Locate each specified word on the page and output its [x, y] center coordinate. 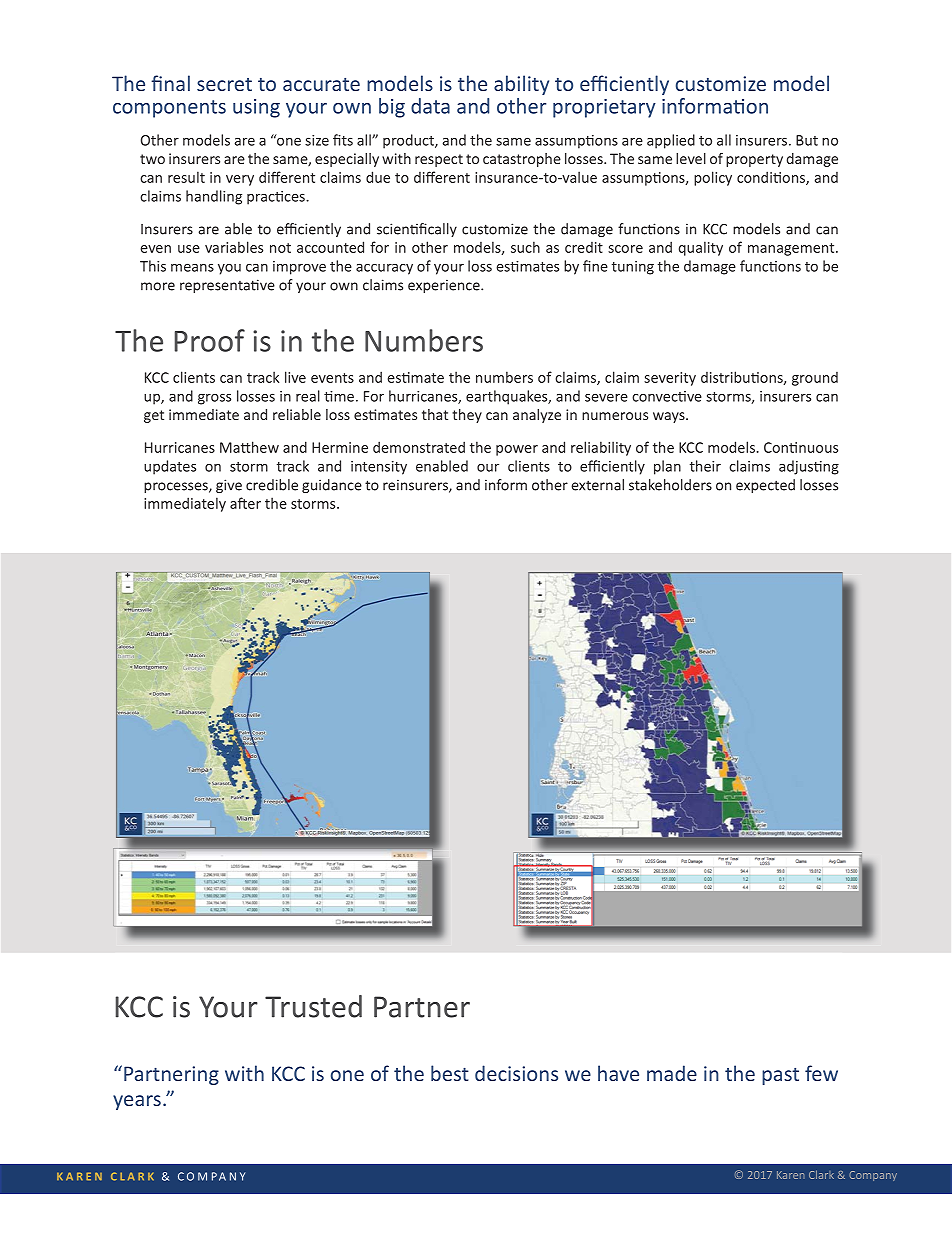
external [597, 485]
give [229, 486]
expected [765, 486]
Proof [210, 340]
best [450, 1073]
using [256, 108]
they [467, 416]
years [137, 1102]
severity [670, 379]
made [672, 1073]
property [754, 160]
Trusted [313, 1006]
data [430, 106]
